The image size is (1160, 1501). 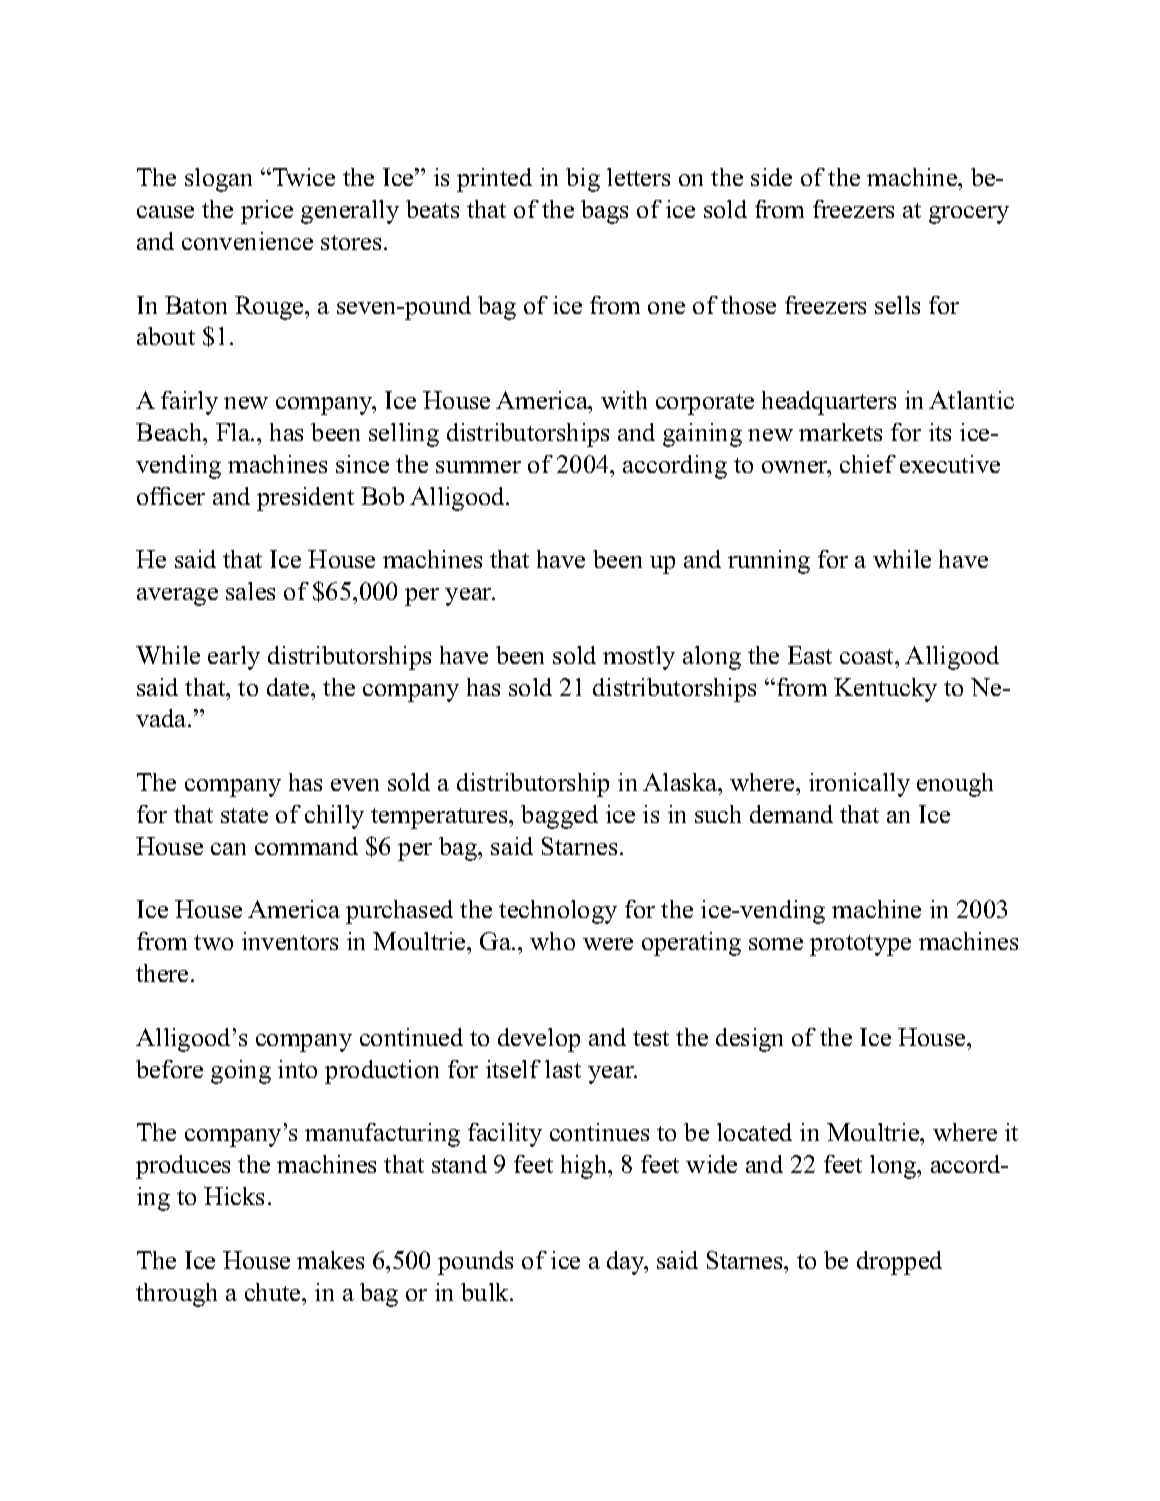 I want to click on inventors, so click(x=290, y=941).
